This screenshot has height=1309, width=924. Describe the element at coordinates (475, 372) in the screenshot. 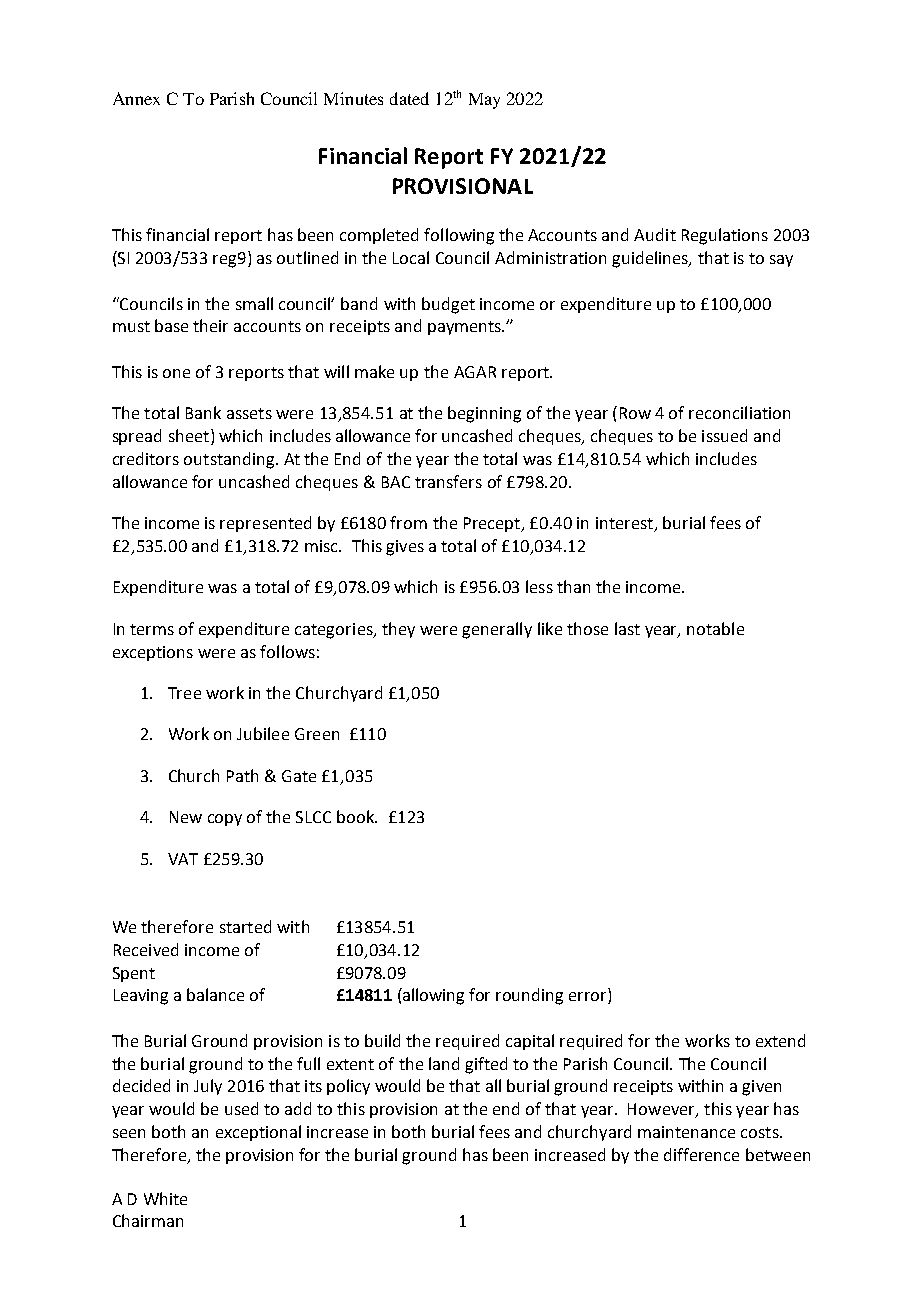

I see `AGAR` at that location.
